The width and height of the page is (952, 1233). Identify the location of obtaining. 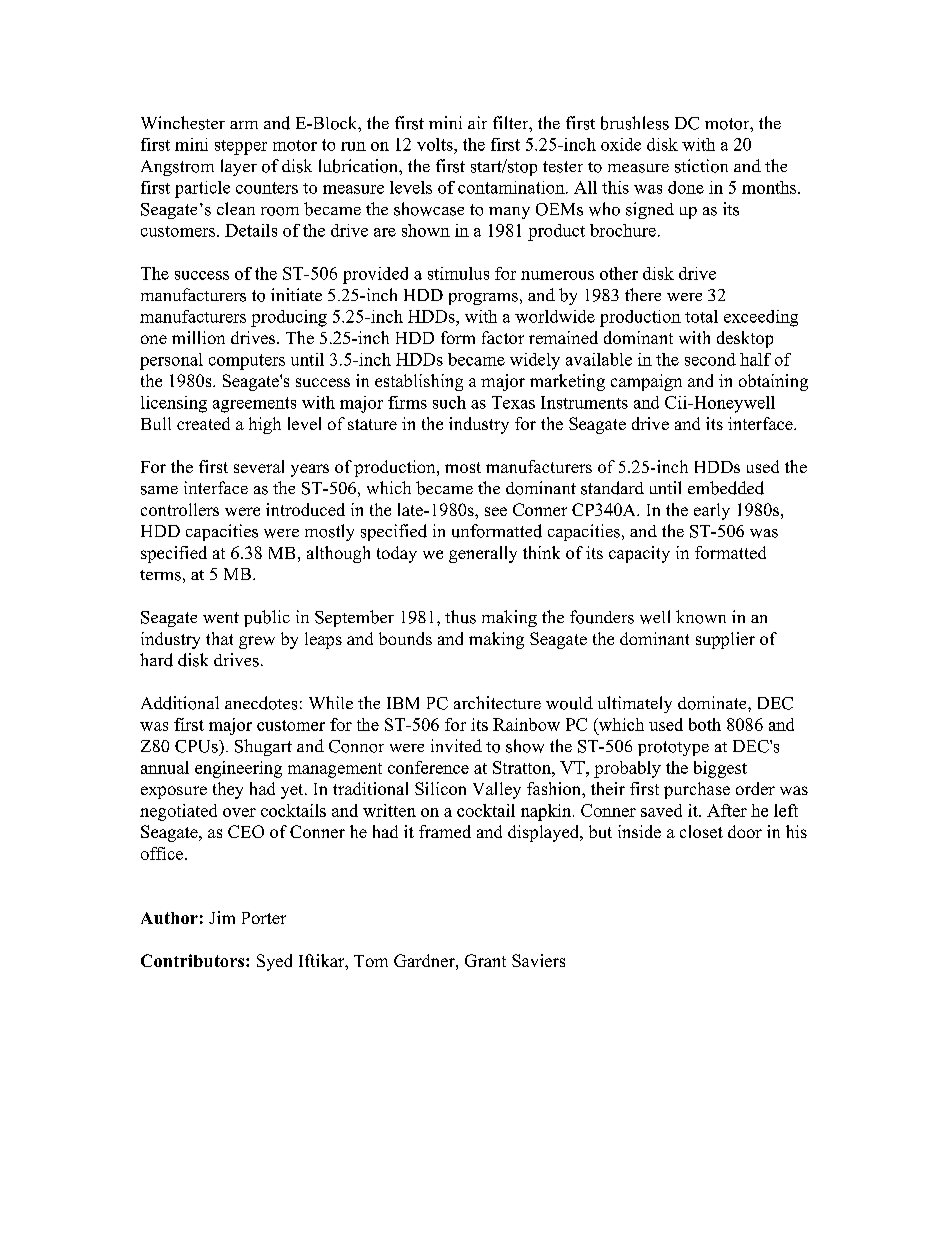
(773, 382).
